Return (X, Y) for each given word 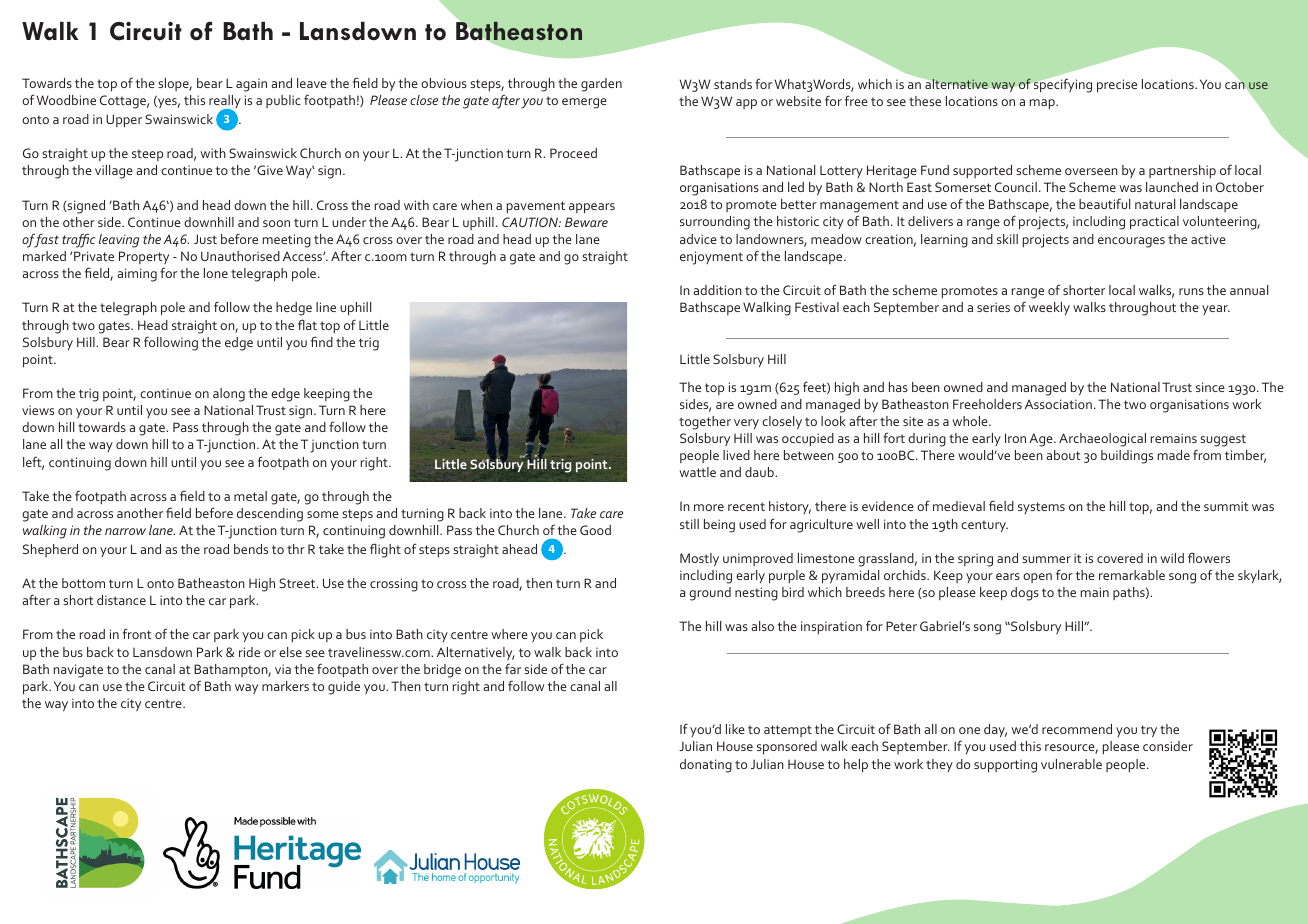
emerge (584, 103)
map (1043, 104)
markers (285, 686)
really (225, 103)
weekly (1049, 308)
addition (717, 290)
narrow (125, 531)
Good (595, 530)
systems (1041, 508)
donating (706, 766)
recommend (1077, 729)
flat (307, 324)
